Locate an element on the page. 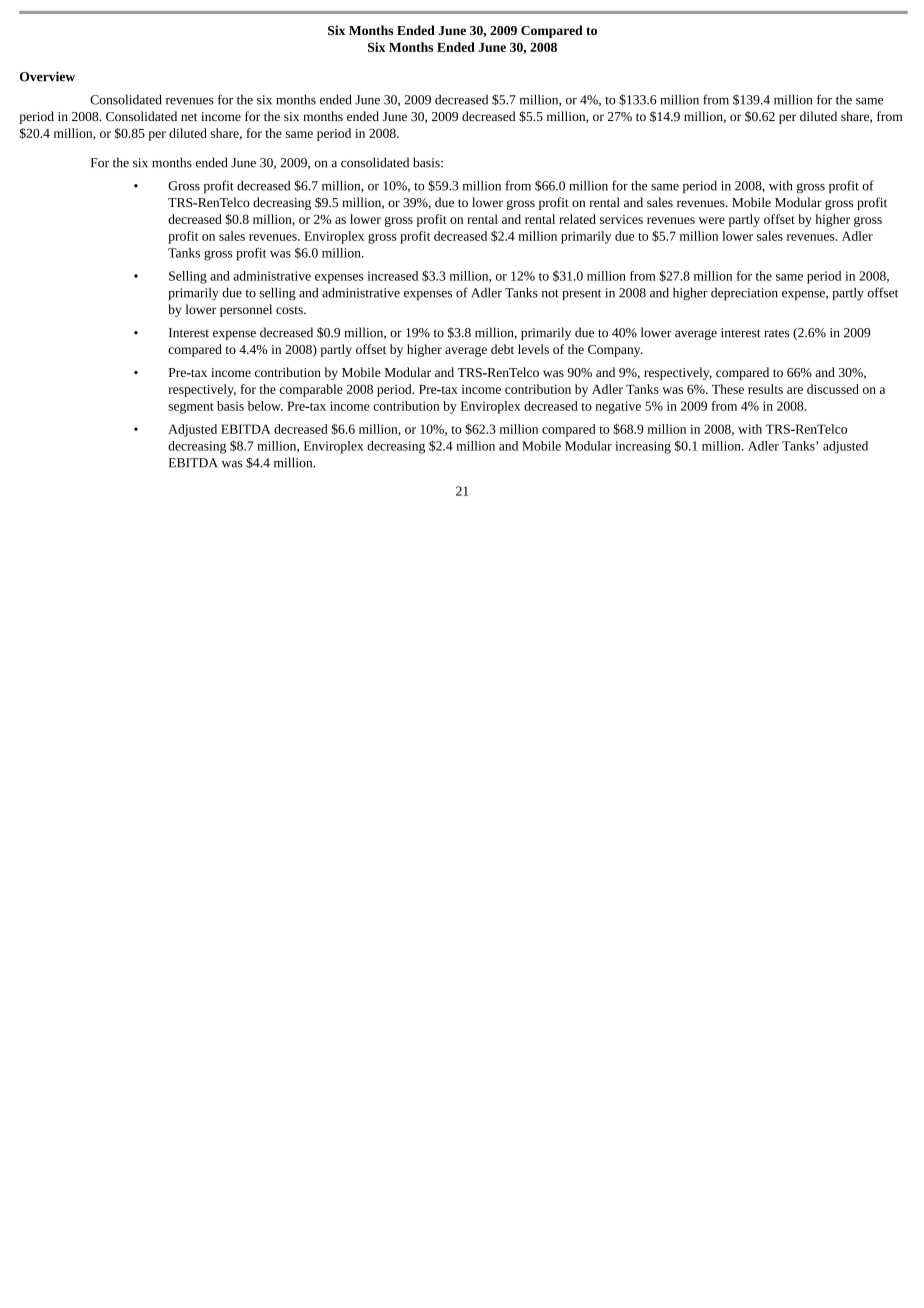 The height and width of the image is (1308, 924). Overview is located at coordinates (47, 76).
